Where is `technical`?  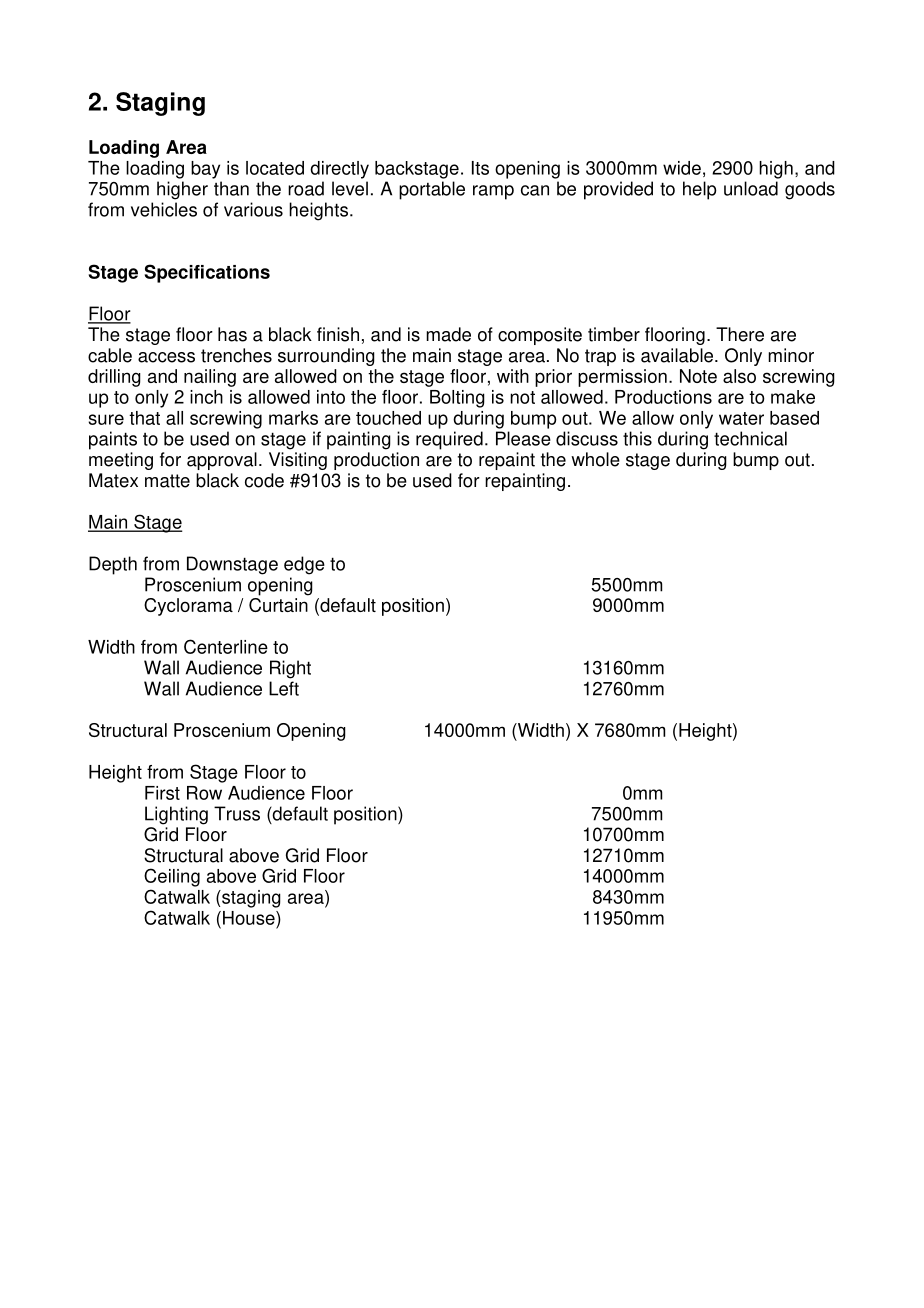
technical is located at coordinates (750, 438).
